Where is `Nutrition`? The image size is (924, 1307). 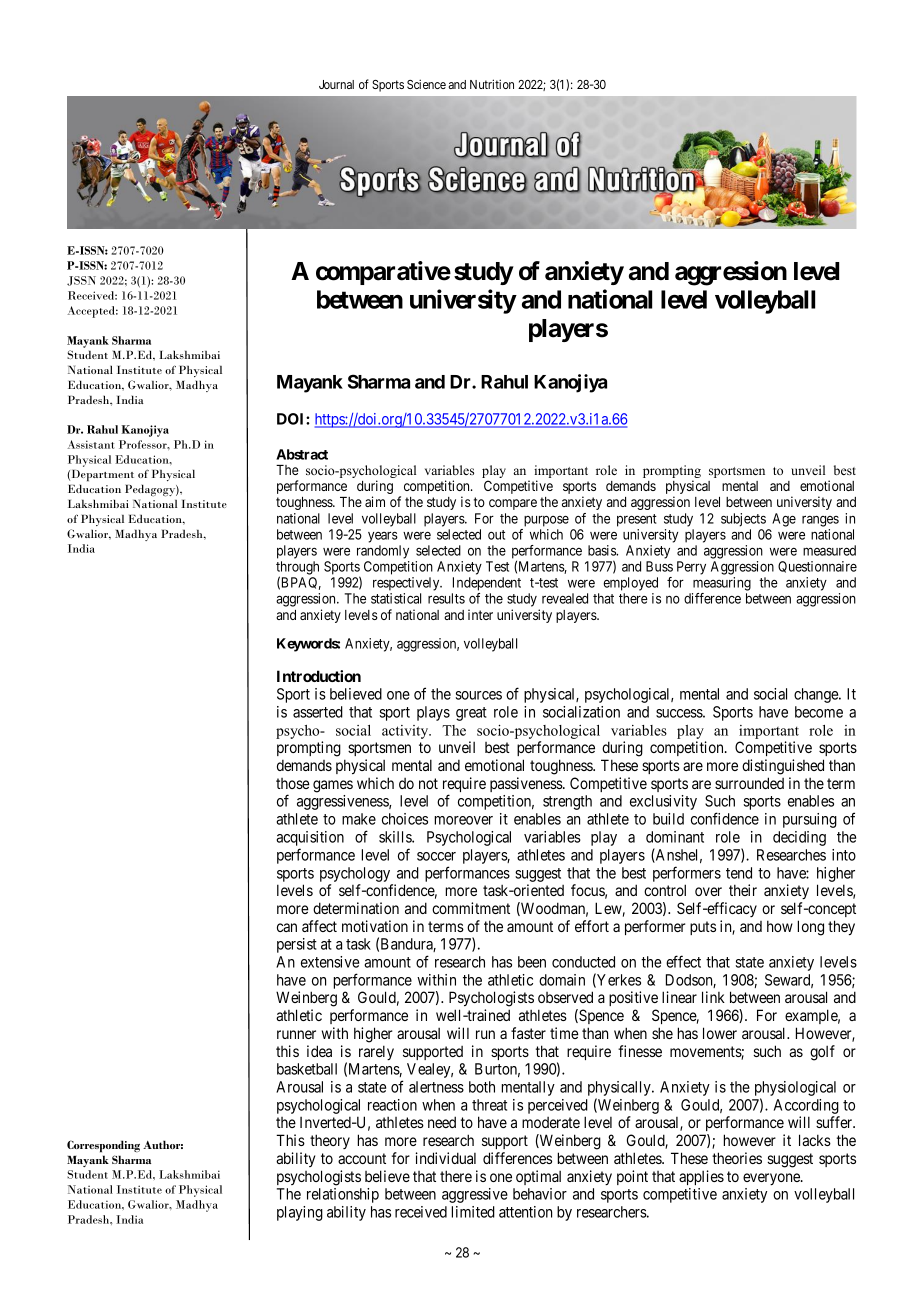 Nutrition is located at coordinates (492, 84).
